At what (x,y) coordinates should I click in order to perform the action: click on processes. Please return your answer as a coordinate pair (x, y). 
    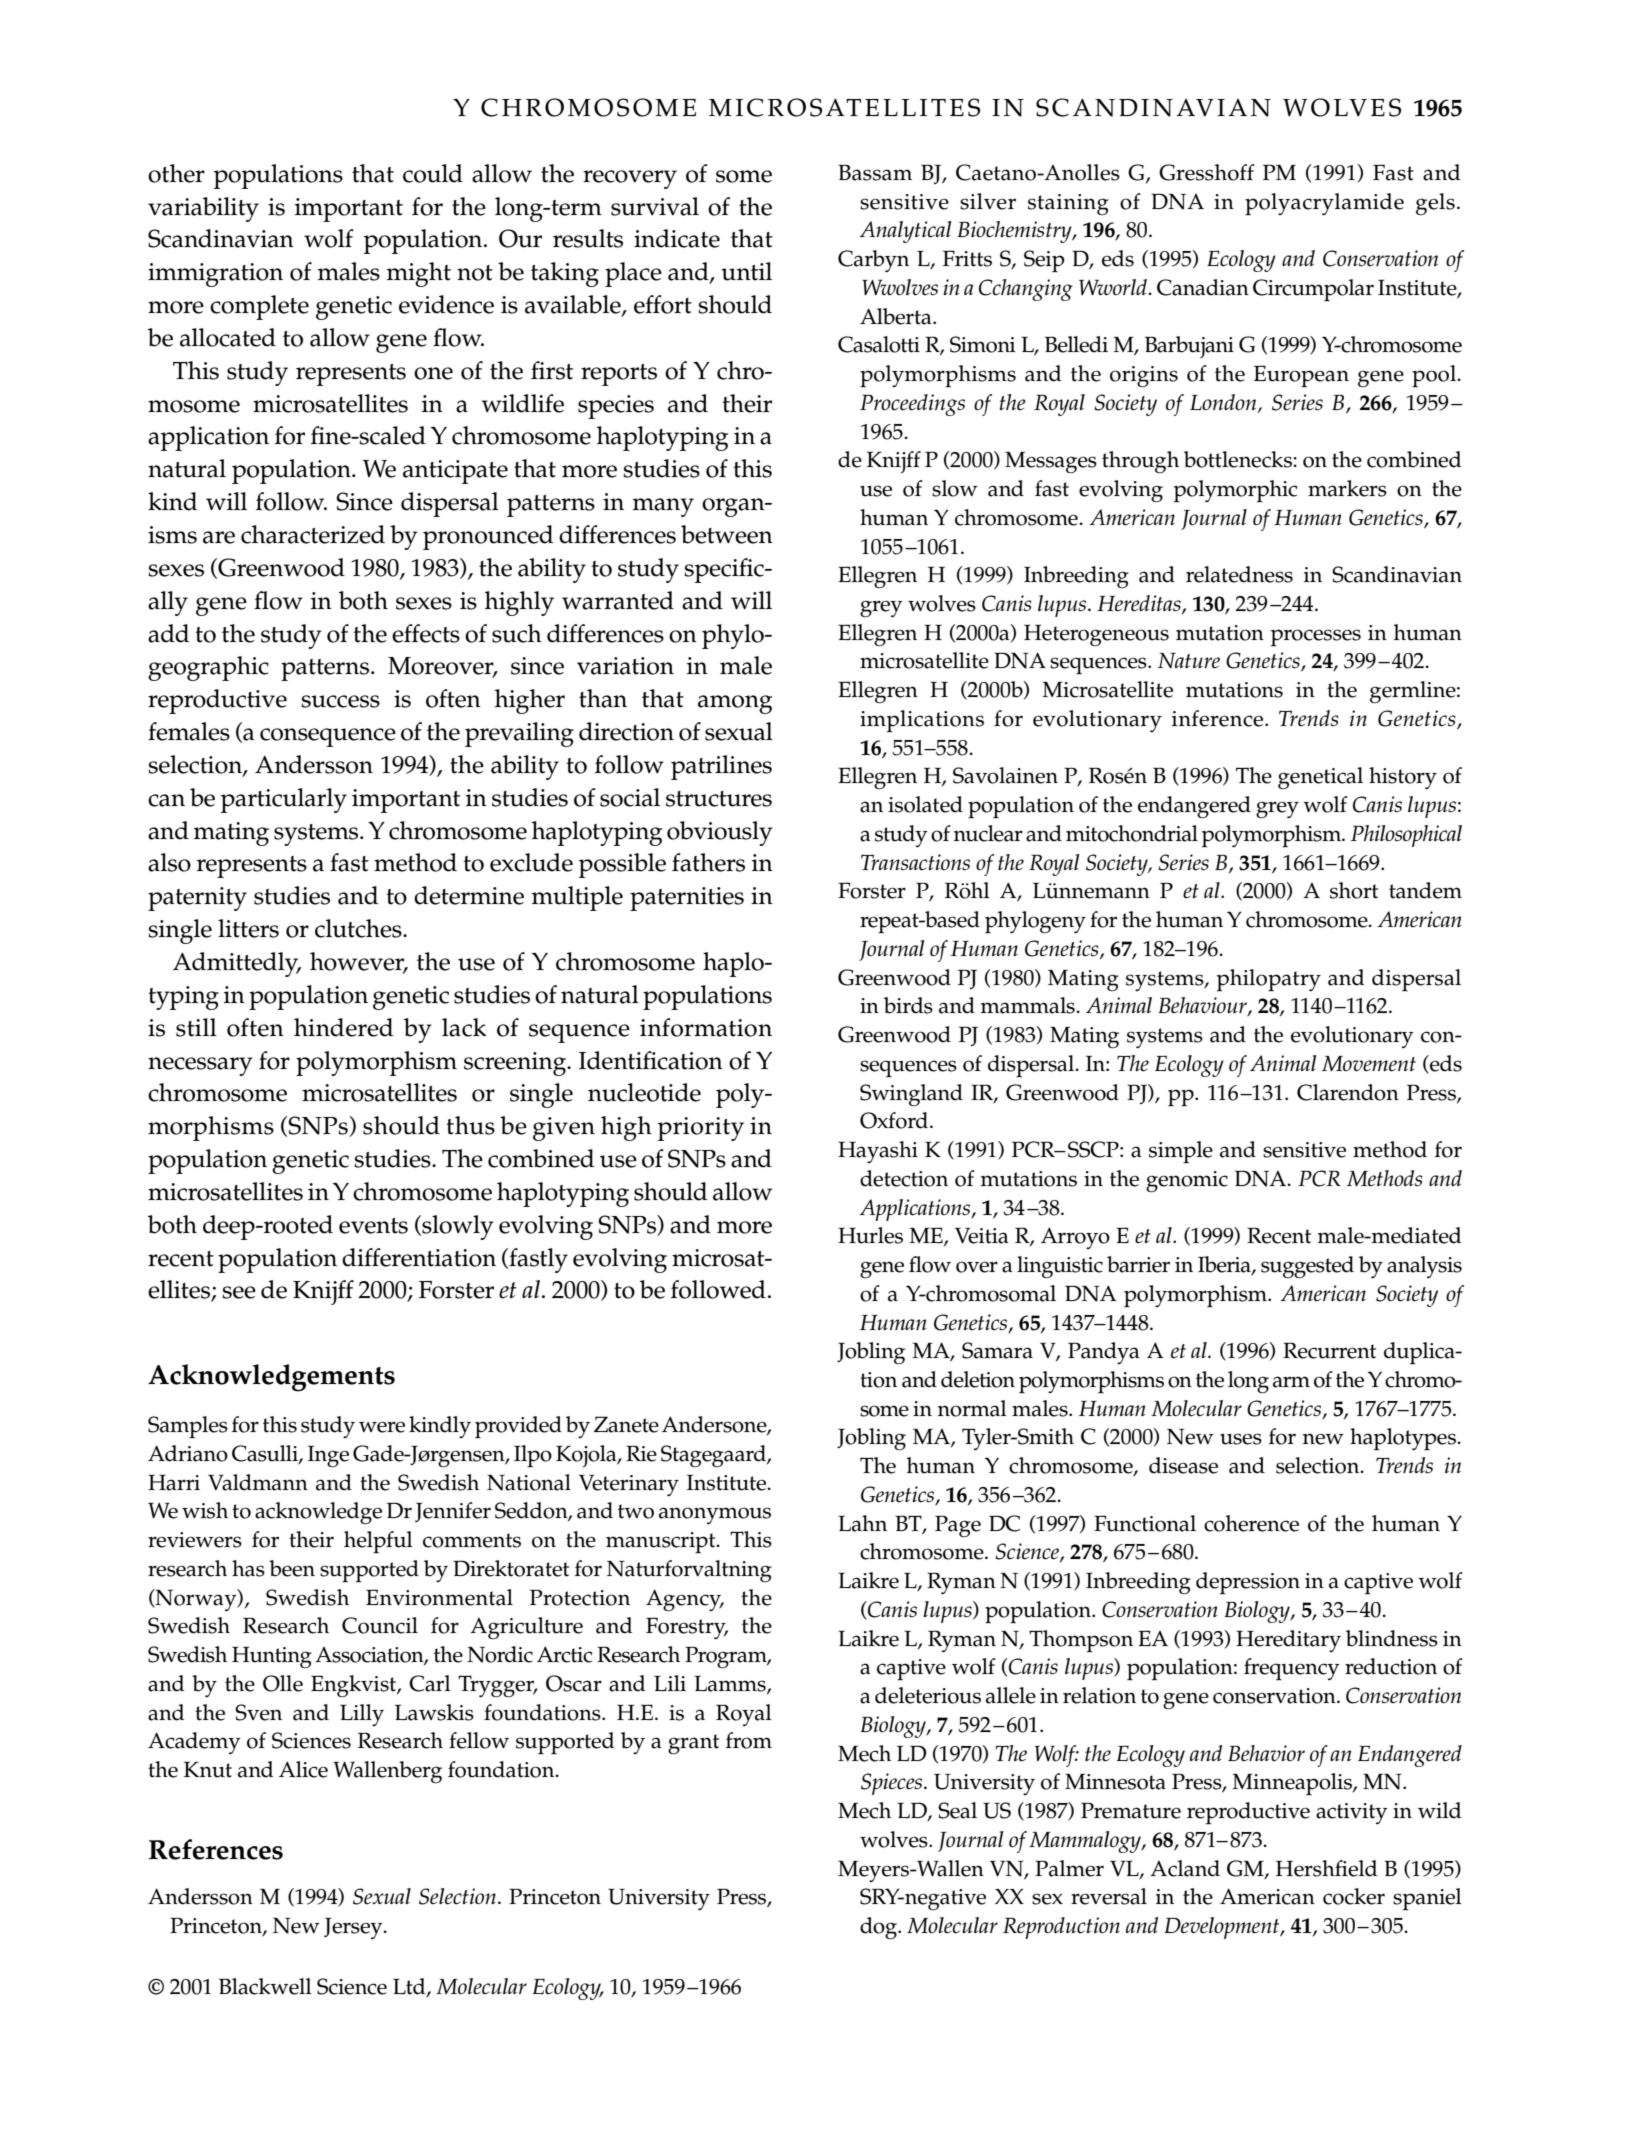
    Looking at the image, I should click on (1316, 638).
